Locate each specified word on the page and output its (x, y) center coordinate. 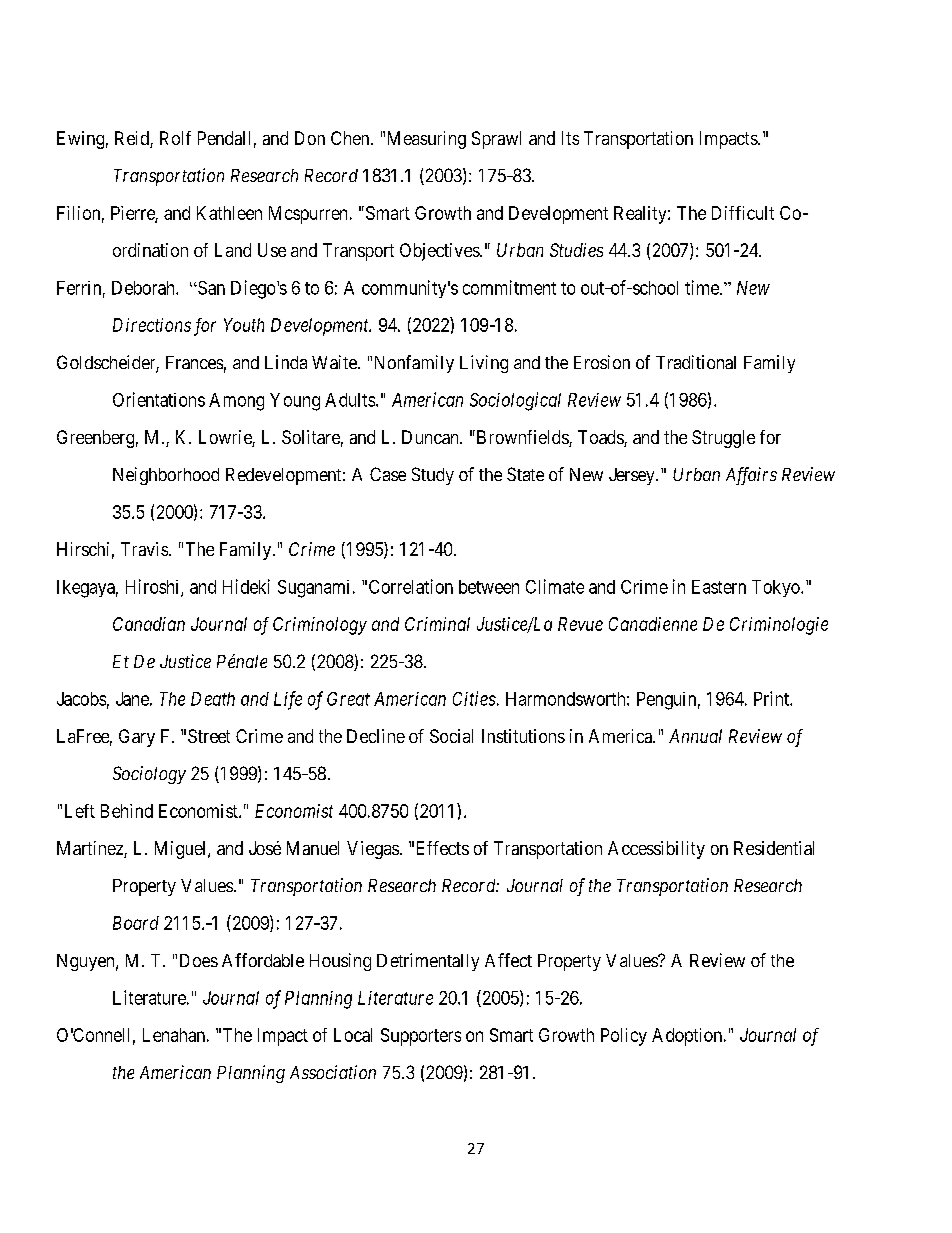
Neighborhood (166, 476)
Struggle (723, 439)
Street (209, 736)
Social (451, 736)
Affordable (263, 960)
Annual (695, 736)
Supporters (421, 1037)
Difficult (743, 213)
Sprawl (496, 140)
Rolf (175, 138)
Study (433, 476)
